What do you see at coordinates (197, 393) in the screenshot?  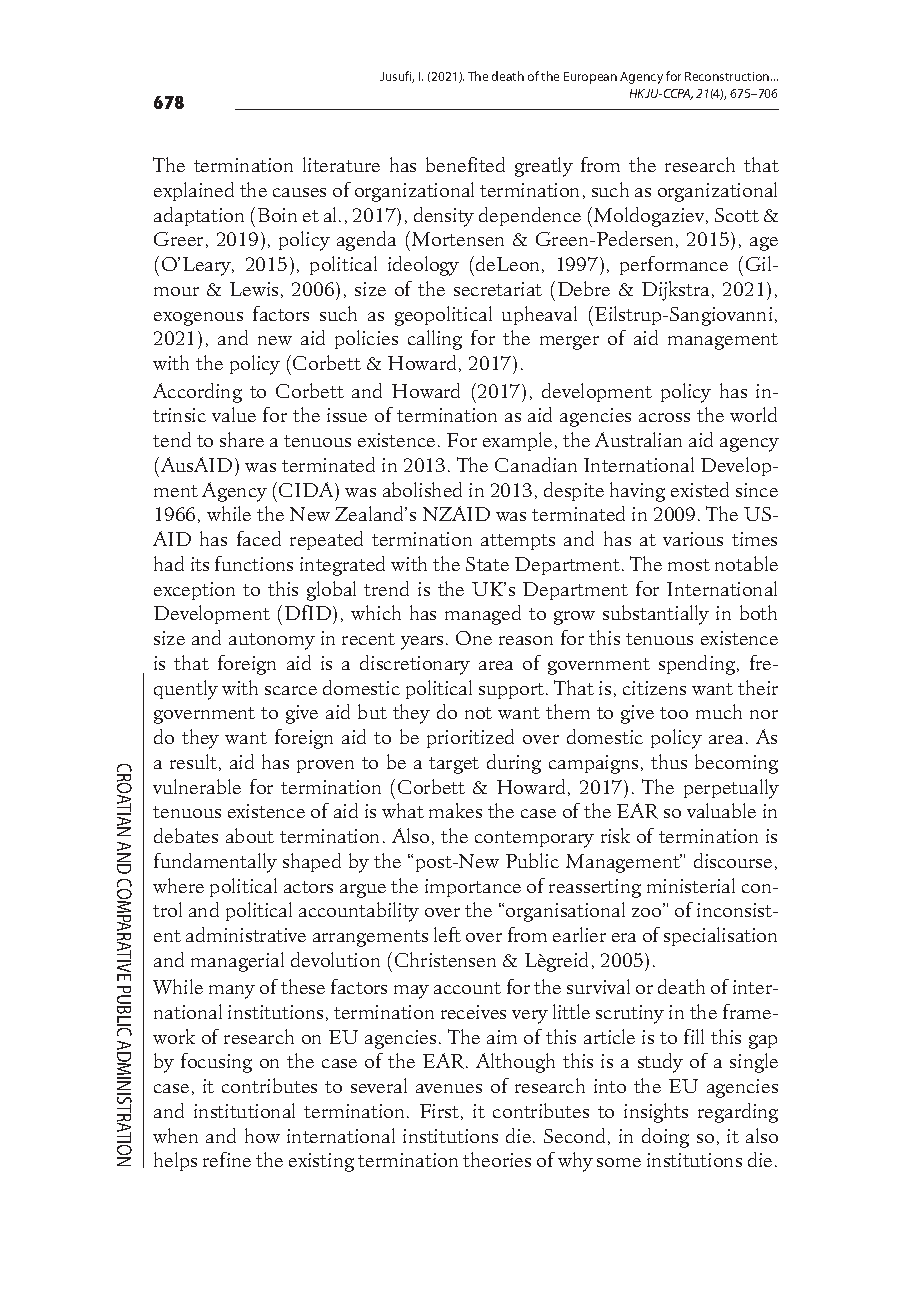 I see `According` at bounding box center [197, 393].
